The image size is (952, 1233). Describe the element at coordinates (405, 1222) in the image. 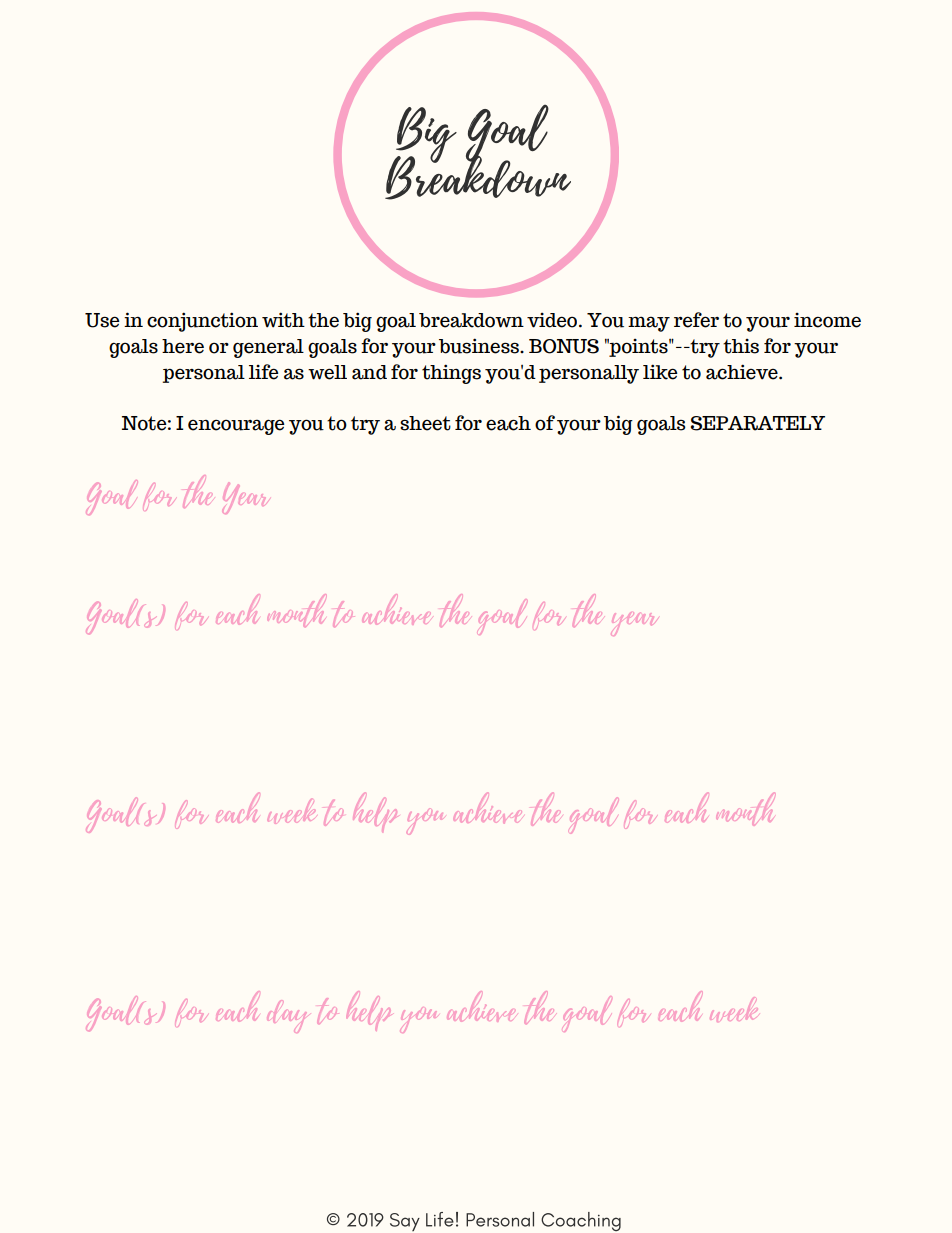

I see `Say` at that location.
